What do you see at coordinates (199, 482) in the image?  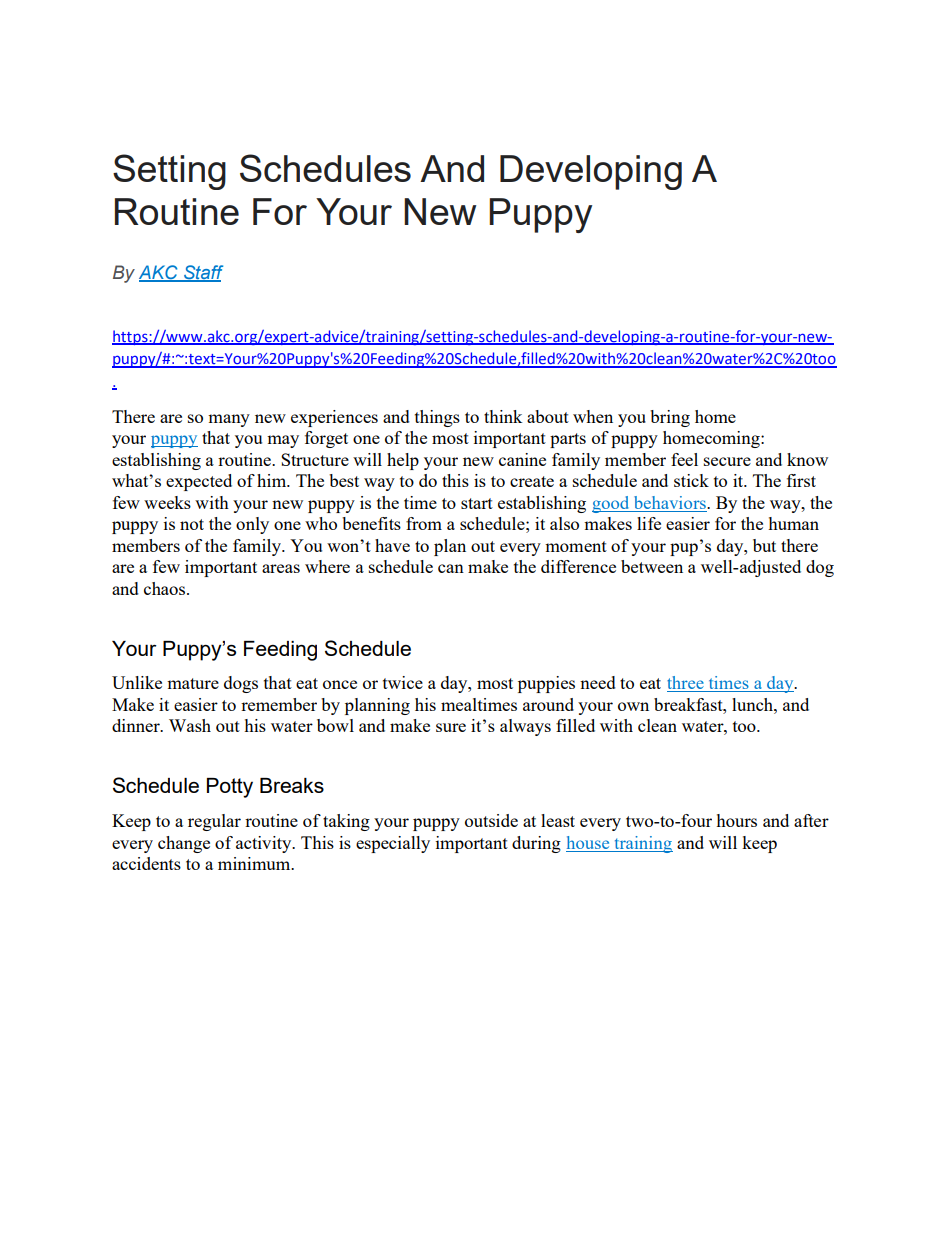 I see `expected` at bounding box center [199, 482].
